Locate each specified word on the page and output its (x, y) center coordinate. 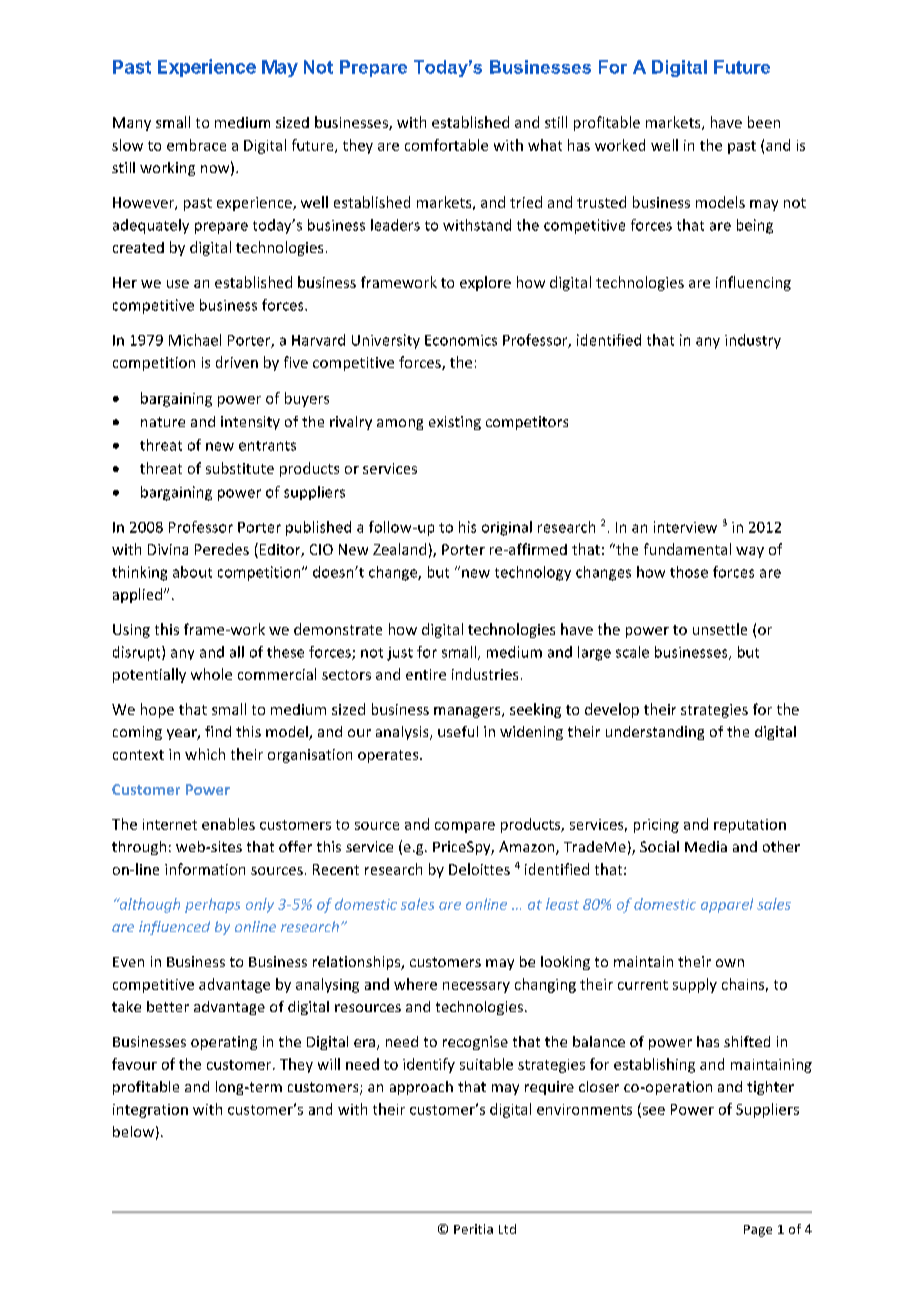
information (205, 869)
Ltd (507, 1229)
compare (465, 827)
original (507, 528)
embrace (196, 145)
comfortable (446, 145)
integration (150, 1111)
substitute (240, 468)
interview (685, 527)
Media (706, 846)
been (764, 122)
